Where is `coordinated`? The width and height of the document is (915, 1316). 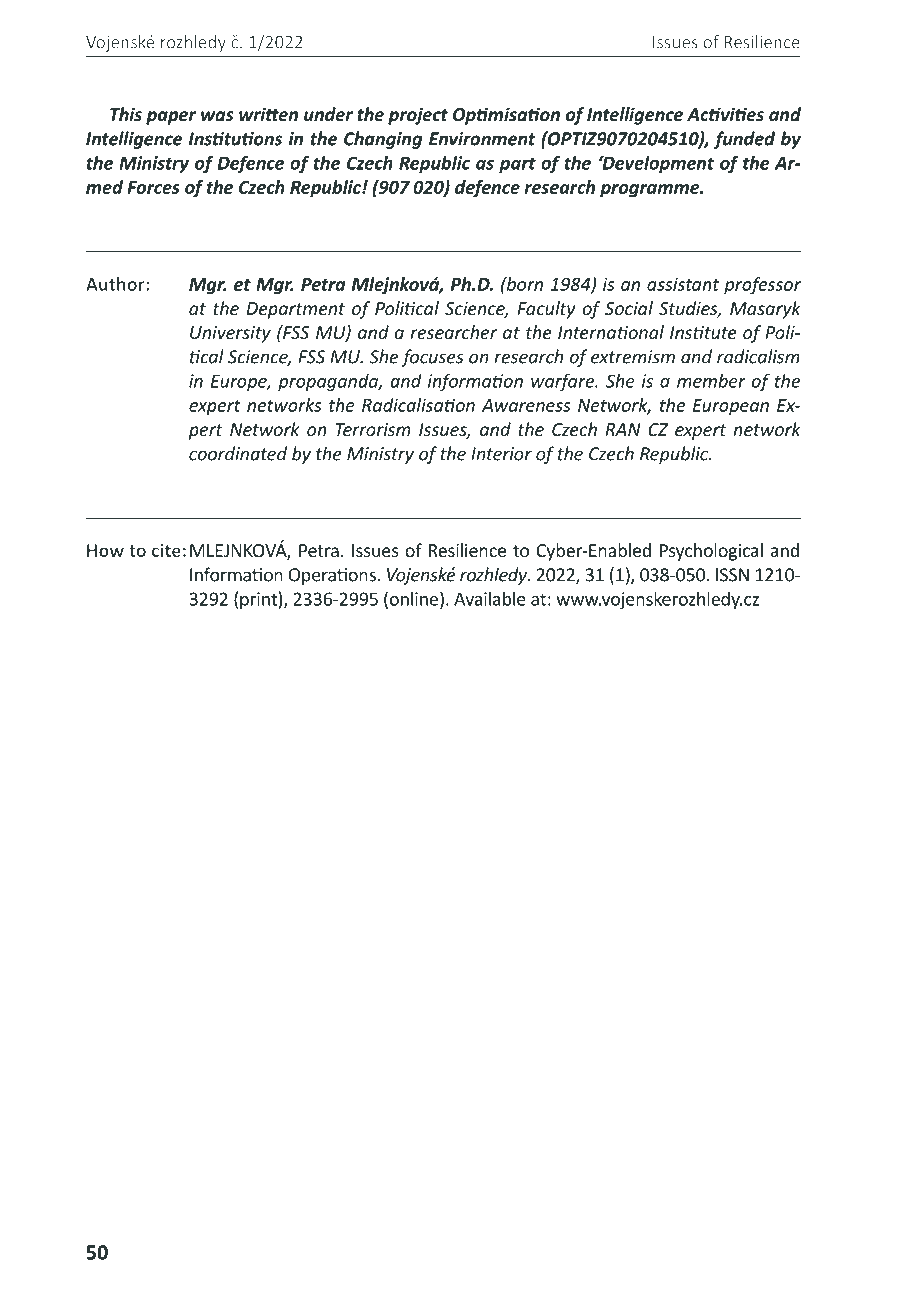 coordinated is located at coordinates (238, 453).
